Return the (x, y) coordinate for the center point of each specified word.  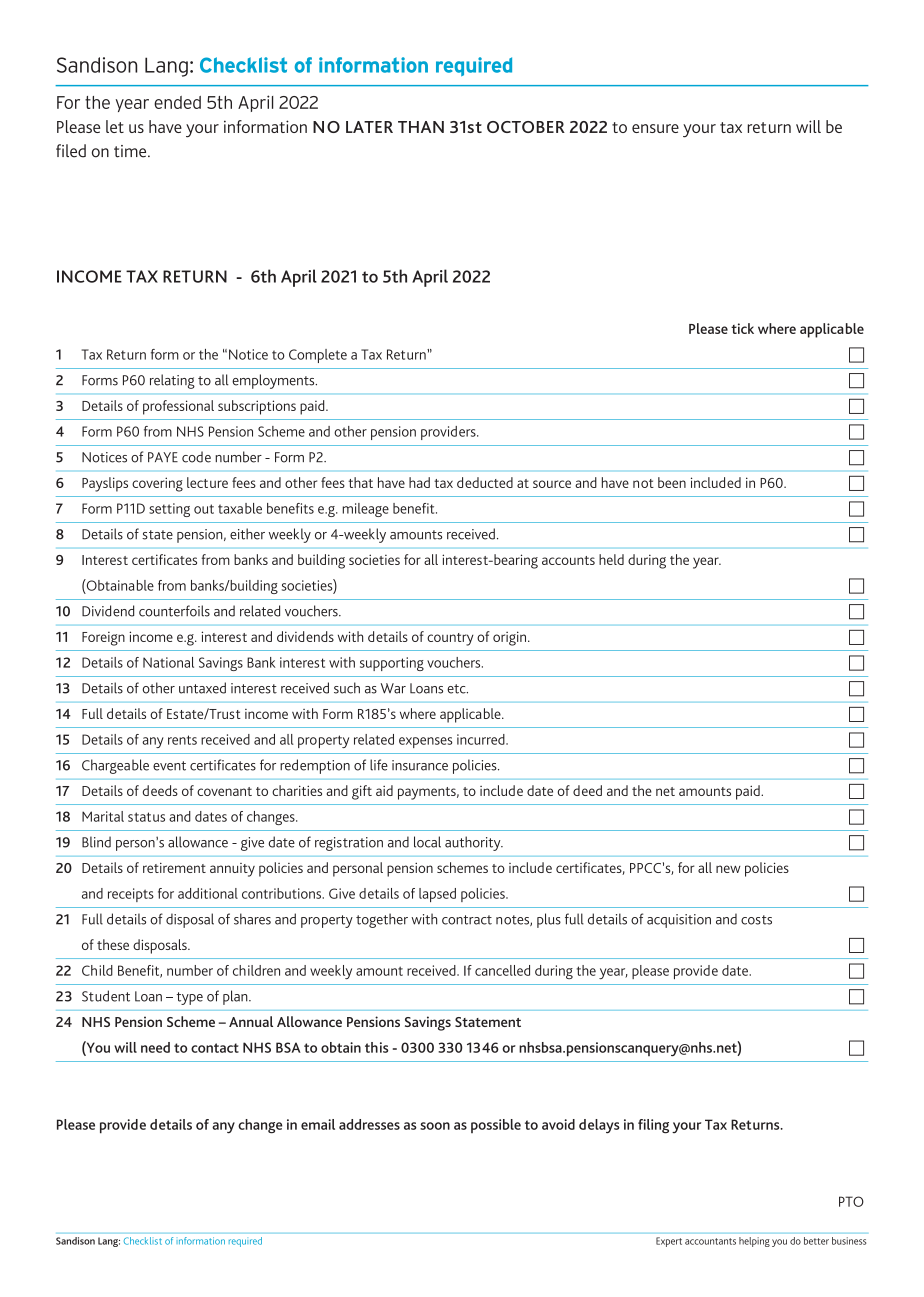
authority (474, 843)
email (318, 1124)
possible (496, 1126)
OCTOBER (526, 127)
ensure (655, 128)
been (672, 482)
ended (177, 102)
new (728, 869)
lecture (207, 482)
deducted (485, 482)
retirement (174, 868)
